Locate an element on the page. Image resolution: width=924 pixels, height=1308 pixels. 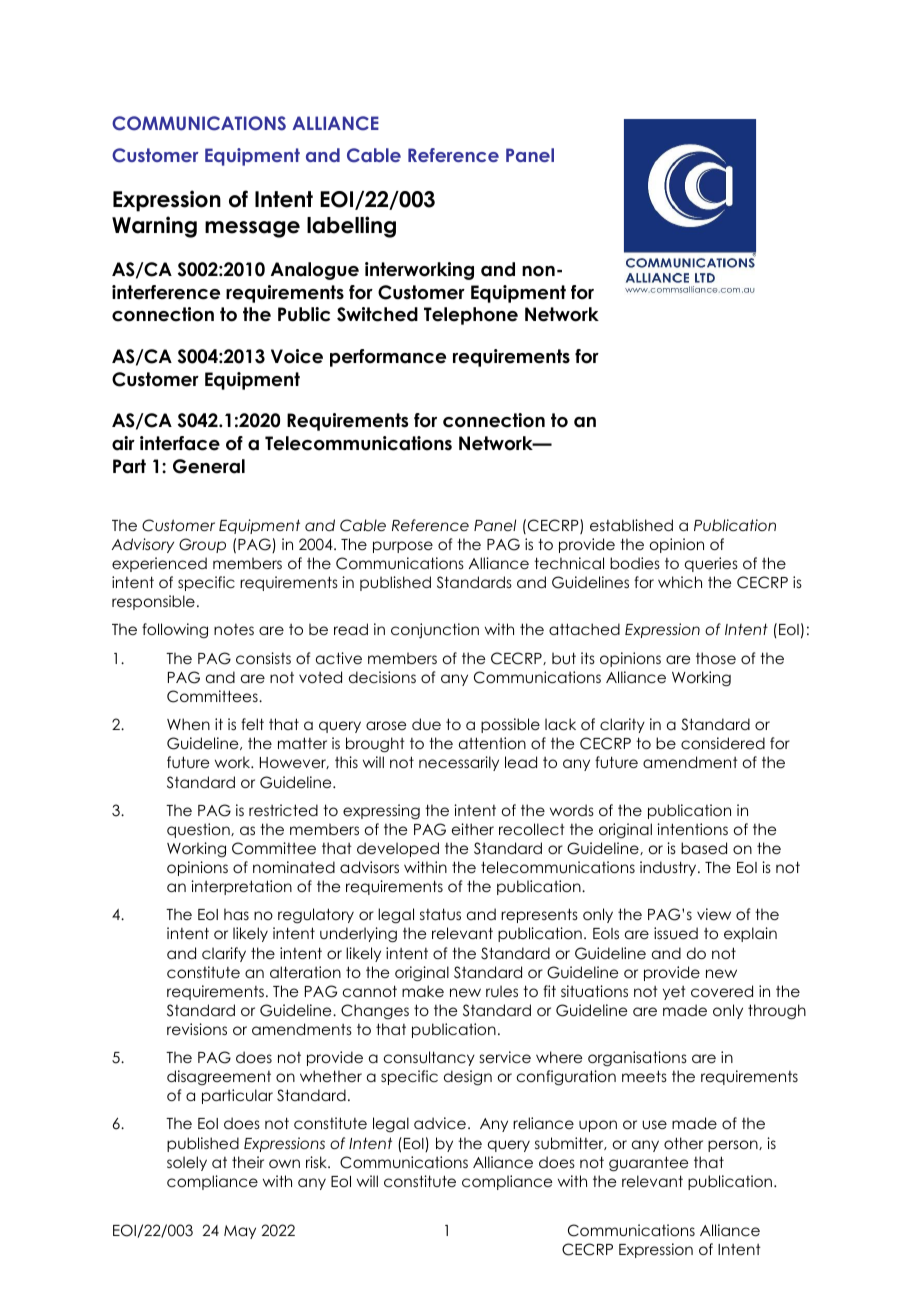
General is located at coordinates (209, 466).
